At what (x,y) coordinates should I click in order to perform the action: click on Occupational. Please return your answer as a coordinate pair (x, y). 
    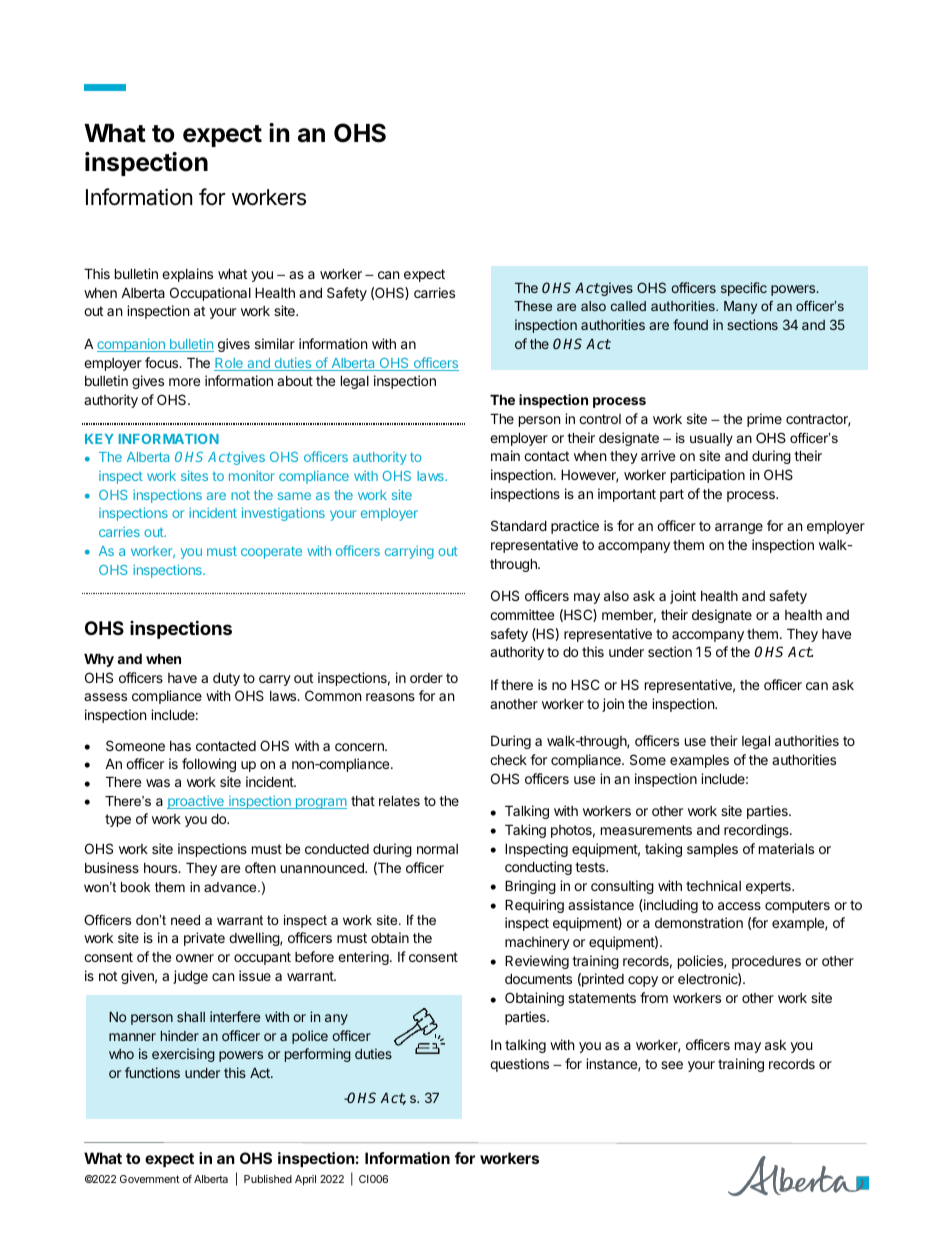
    Looking at the image, I should click on (210, 294).
